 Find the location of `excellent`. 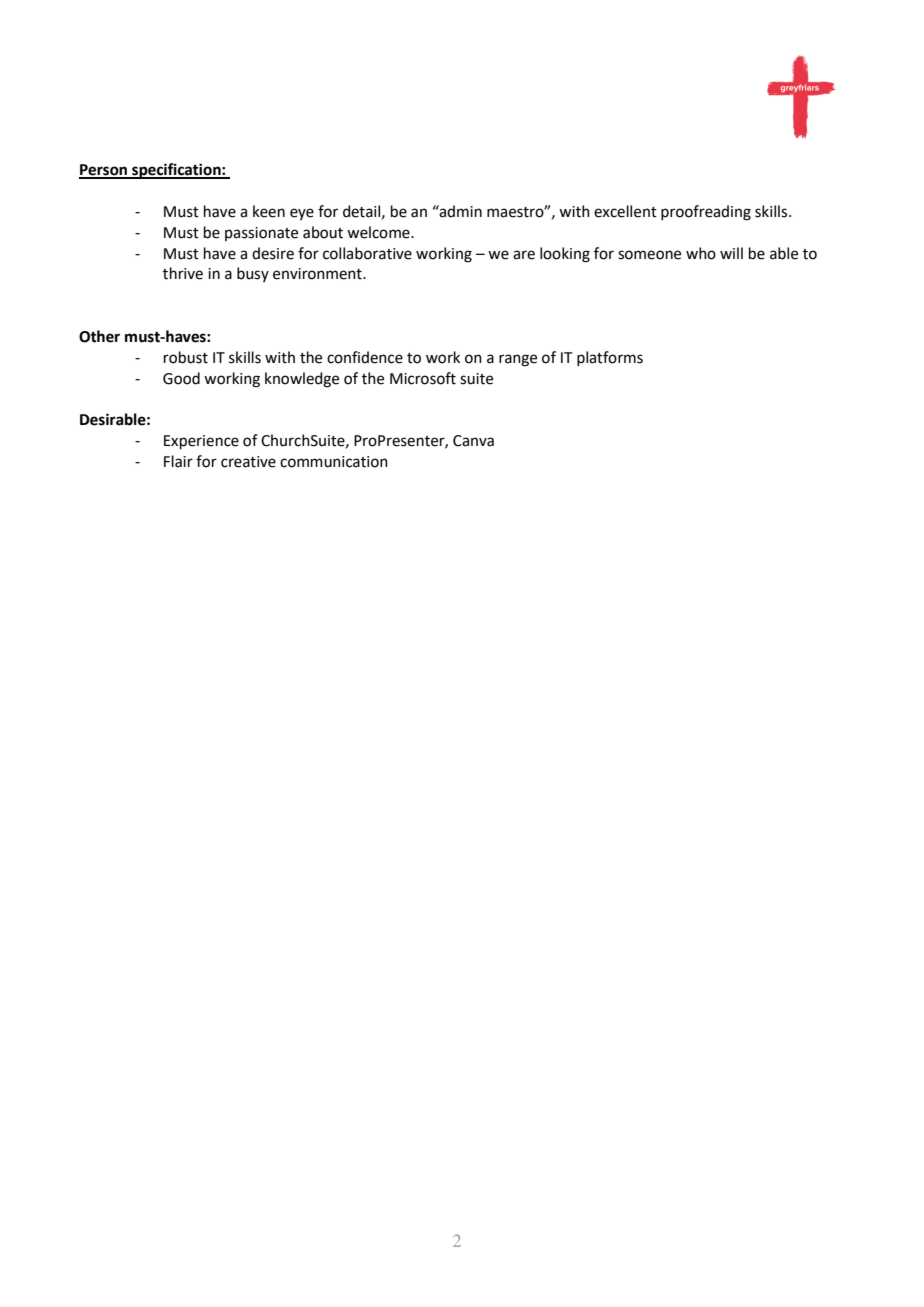

excellent is located at coordinates (625, 211).
